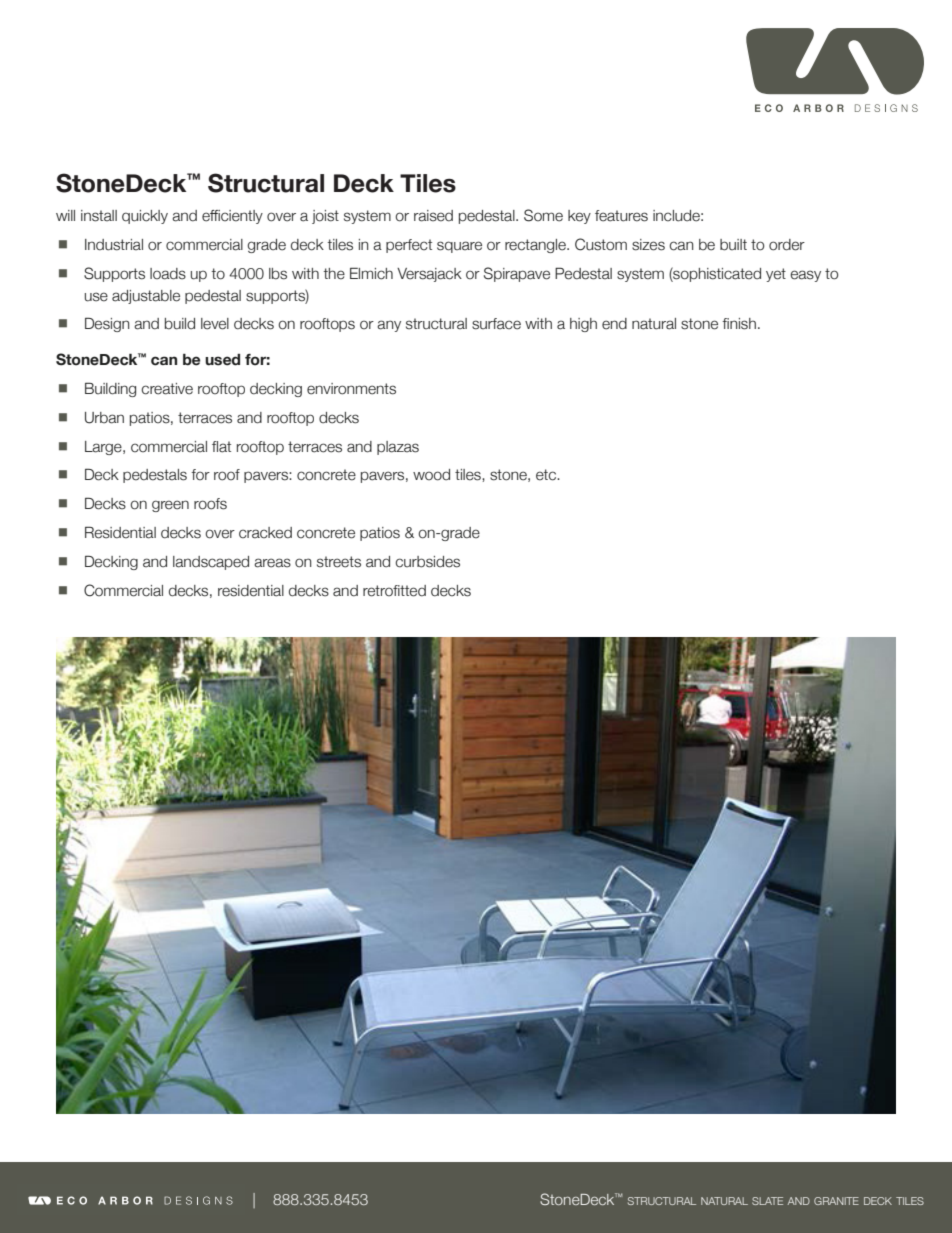 Image resolution: width=952 pixels, height=1233 pixels. Describe the element at coordinates (459, 247) in the page. I see `square` at that location.
